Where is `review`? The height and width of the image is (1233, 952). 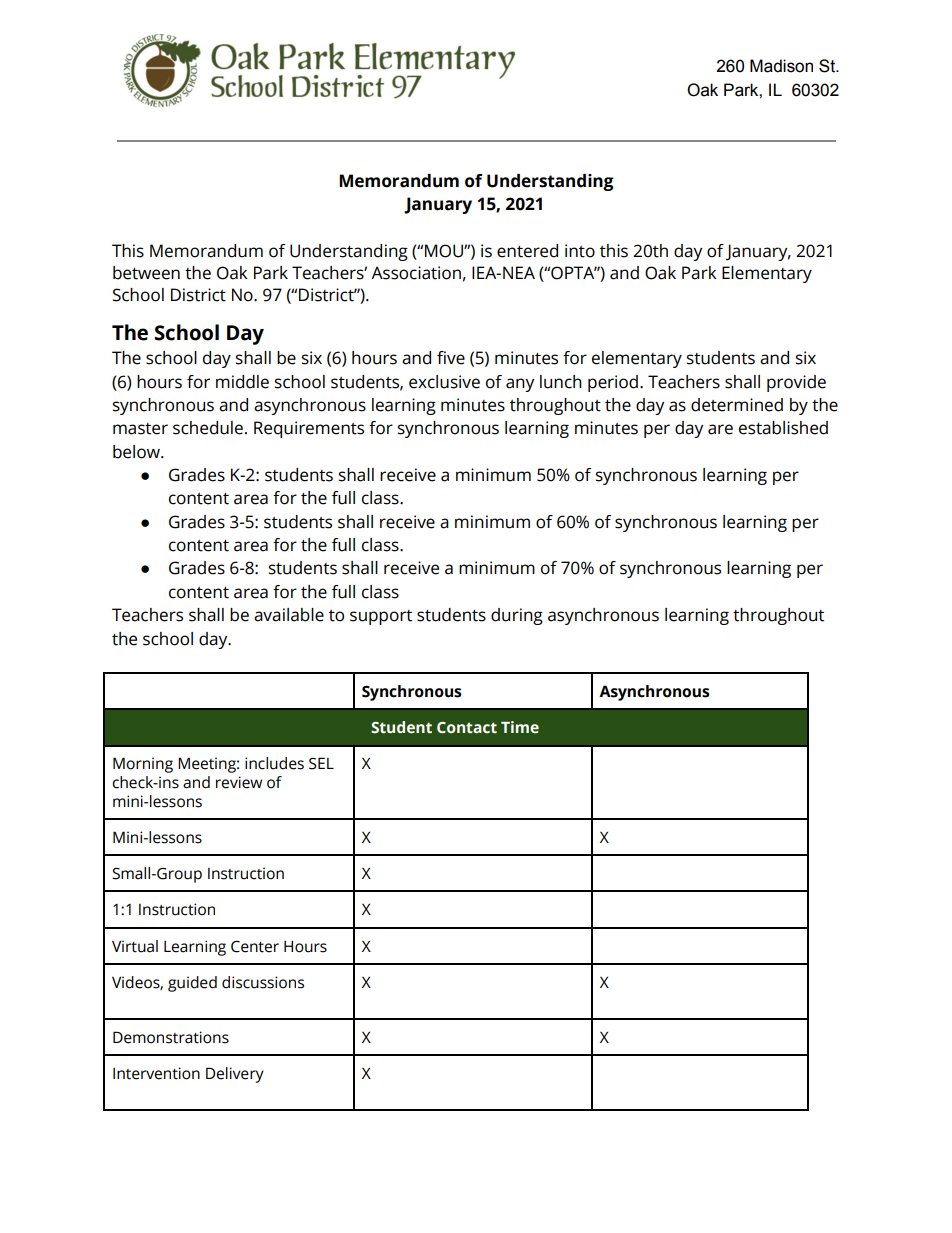 review is located at coordinates (239, 782).
